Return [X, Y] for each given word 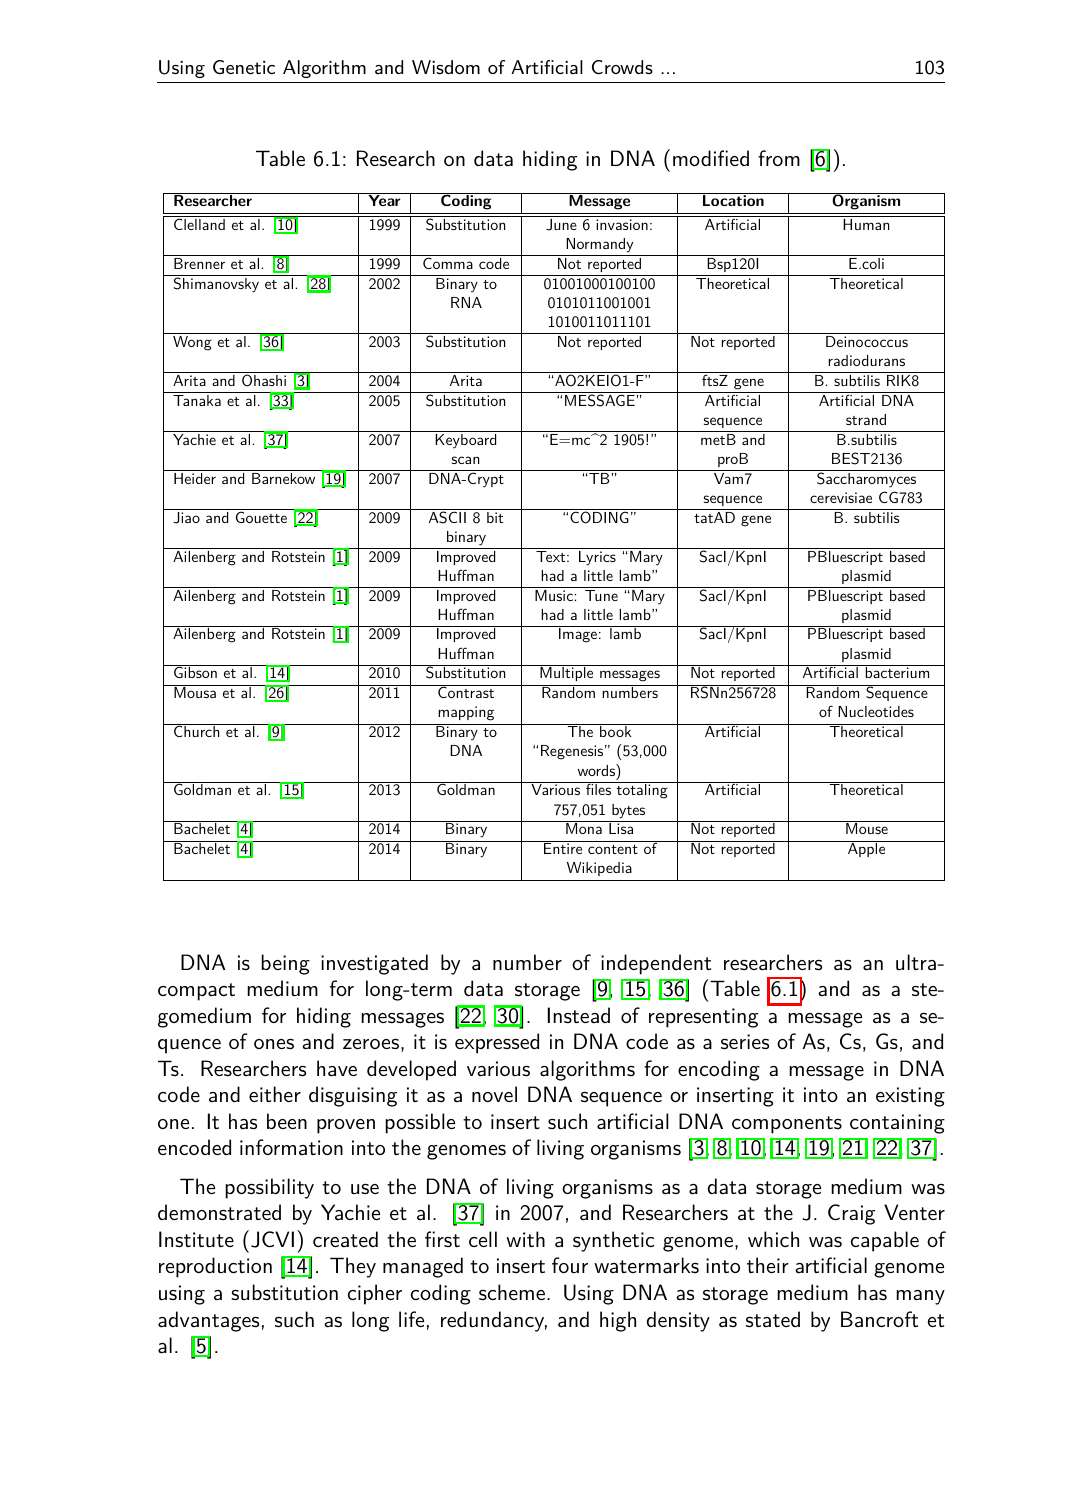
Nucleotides [876, 711]
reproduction [215, 1267]
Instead [579, 1015]
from [779, 158]
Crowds [622, 67]
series [745, 1042]
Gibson [195, 671]
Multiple [567, 673]
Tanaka [197, 400]
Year [384, 199]
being [286, 964]
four [570, 1265]
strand [866, 419]
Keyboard [465, 441]
